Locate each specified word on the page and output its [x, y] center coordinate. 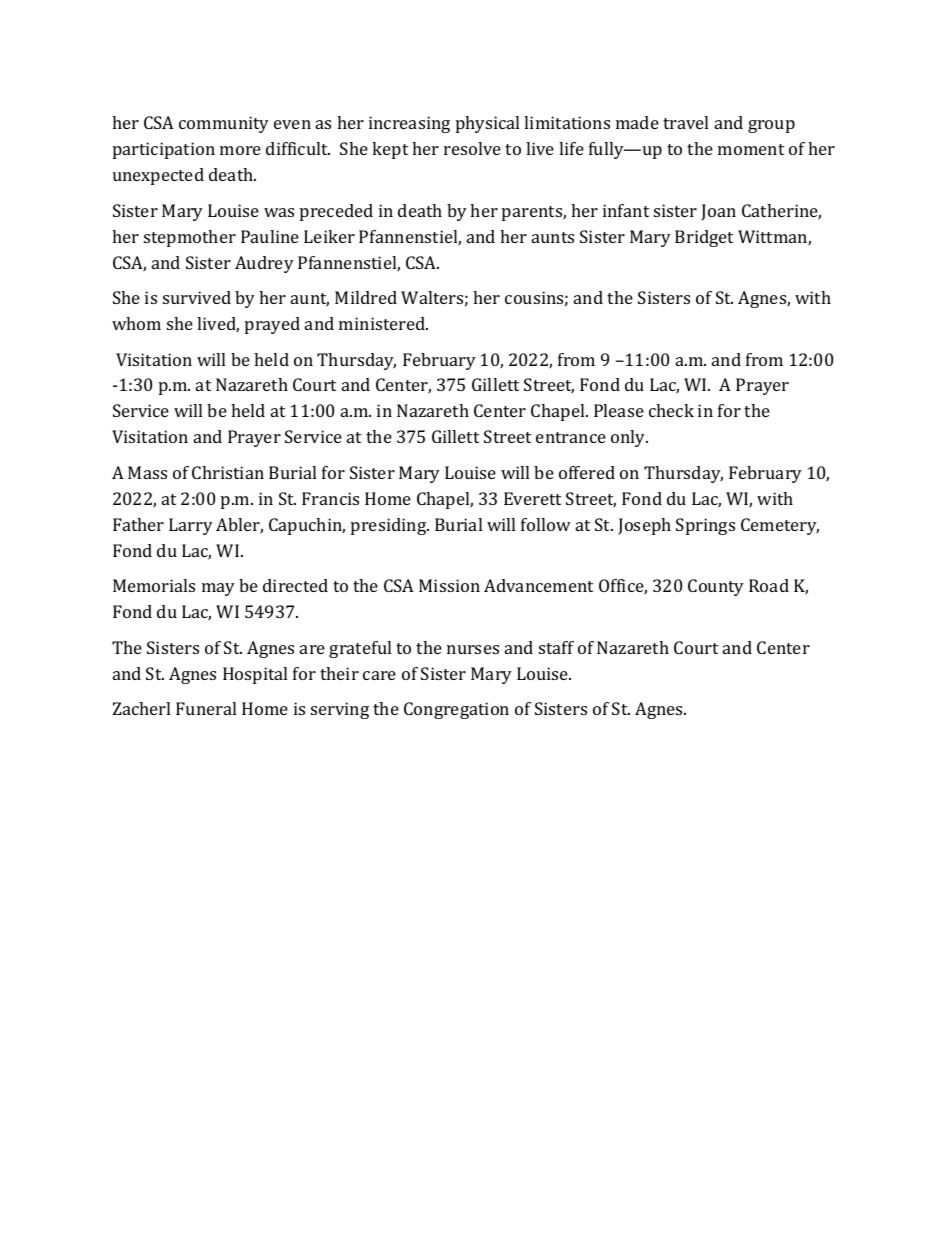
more [240, 150]
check [671, 410]
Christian [228, 472]
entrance [571, 437]
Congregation [456, 710]
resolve [472, 148]
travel [685, 122]
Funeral [206, 708]
